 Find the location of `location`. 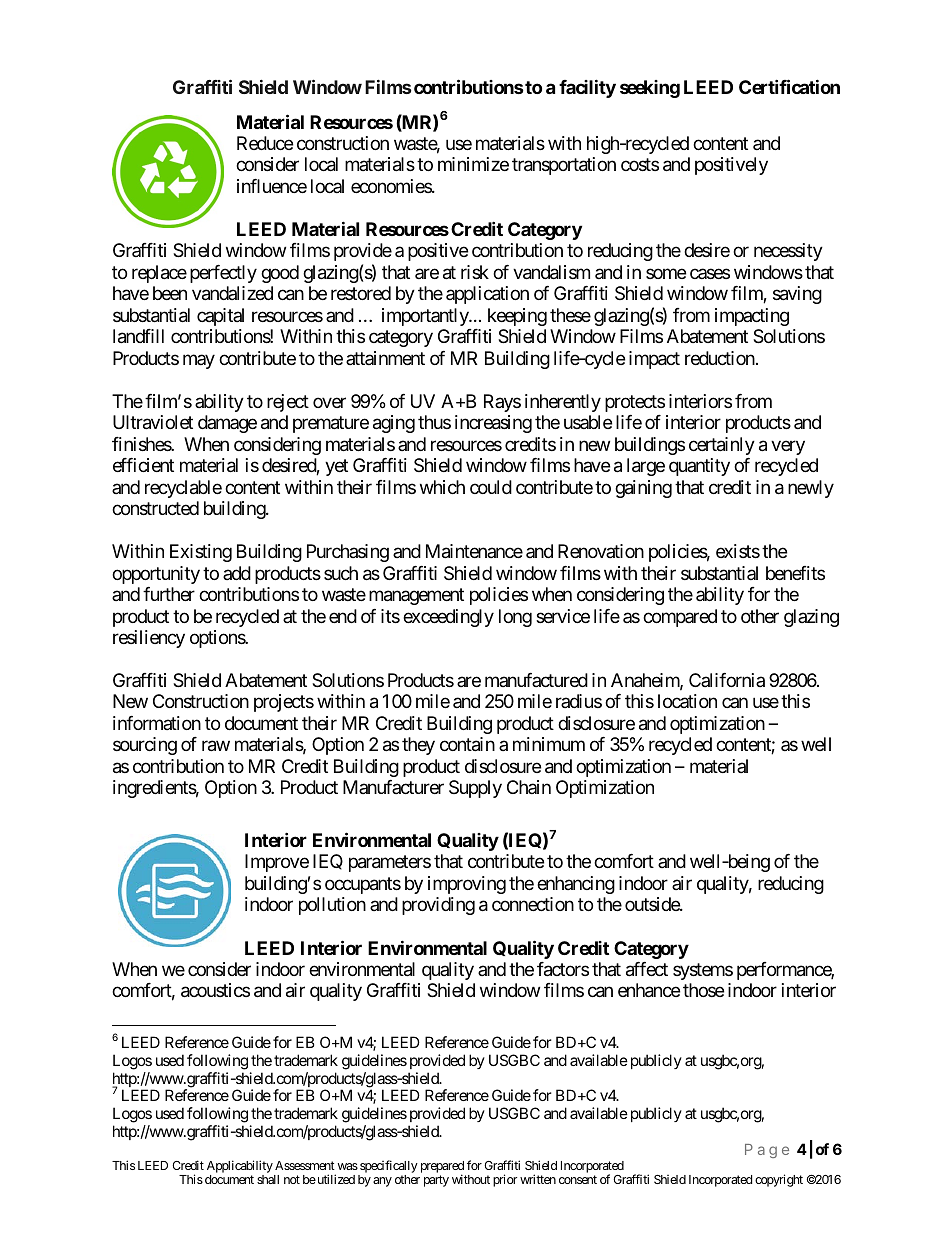

location is located at coordinates (687, 701).
